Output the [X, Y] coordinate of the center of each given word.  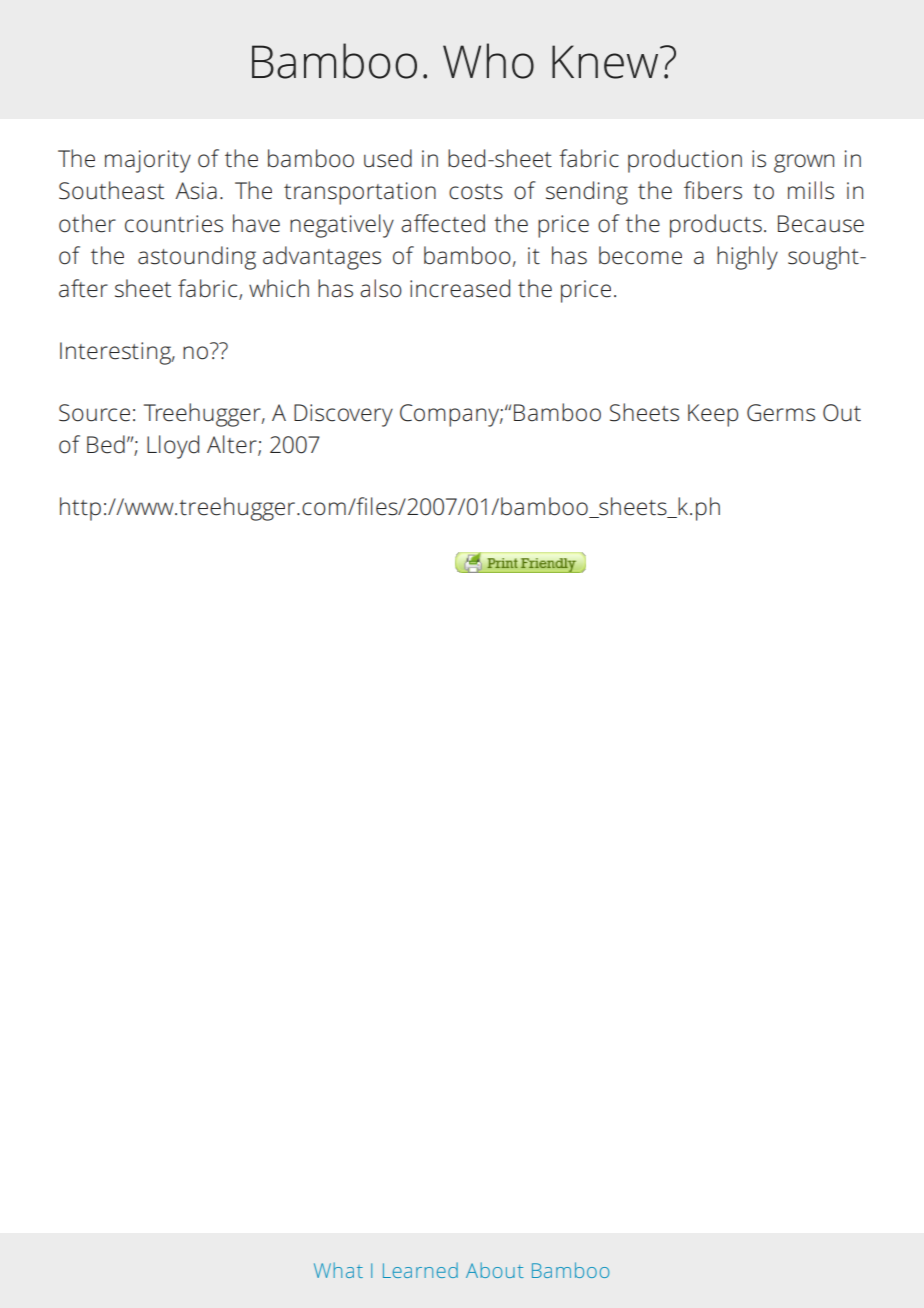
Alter [233, 445]
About [495, 1270]
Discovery [343, 415]
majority [148, 161]
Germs [781, 413]
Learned [420, 1270]
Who [488, 61]
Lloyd [173, 447]
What [338, 1270]
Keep [713, 415]
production [685, 161]
